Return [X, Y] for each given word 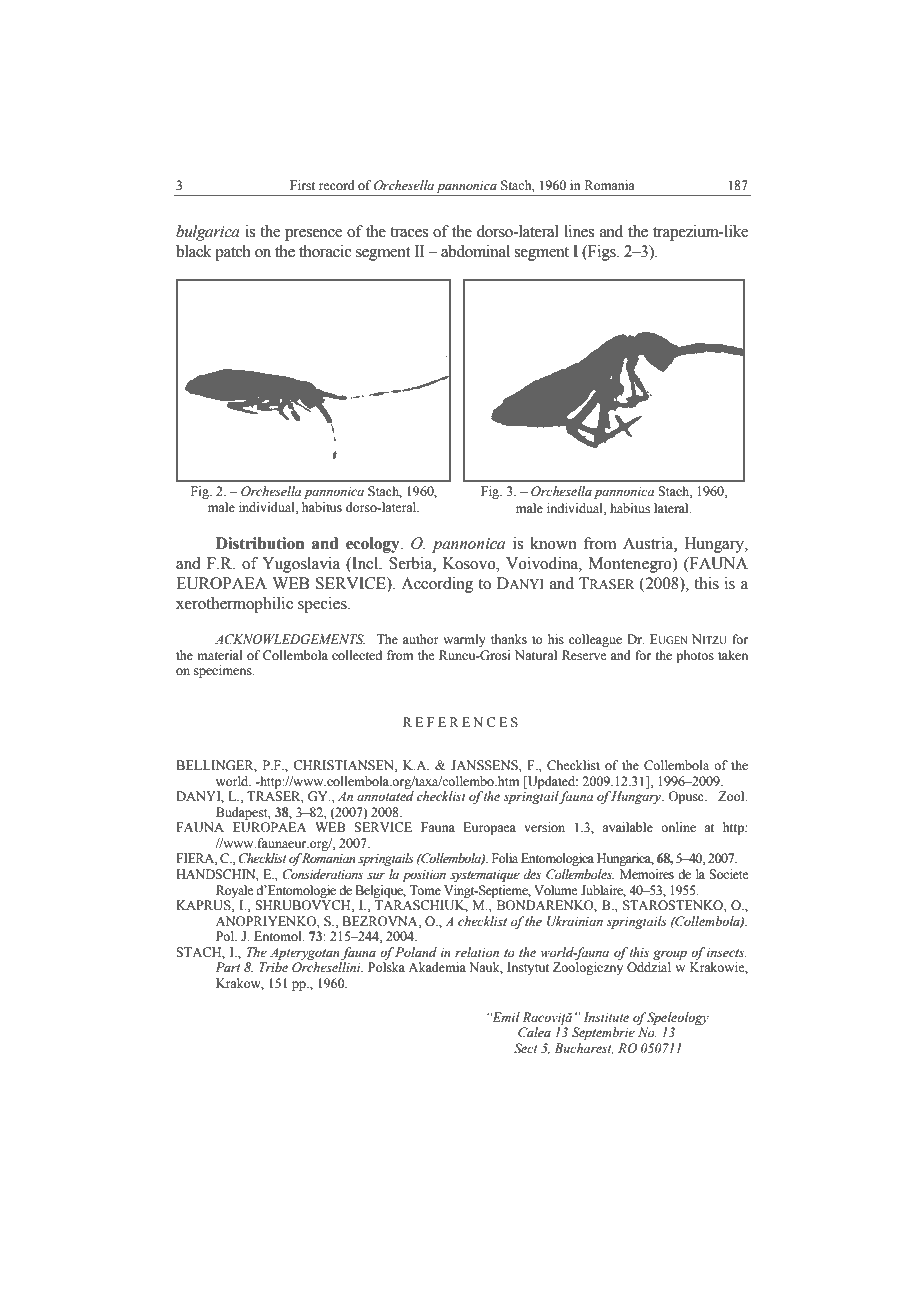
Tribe [273, 967]
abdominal [475, 251]
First [302, 185]
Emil [505, 1017]
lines [579, 231]
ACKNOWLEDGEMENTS [290, 639]
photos [695, 656]
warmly [464, 640]
